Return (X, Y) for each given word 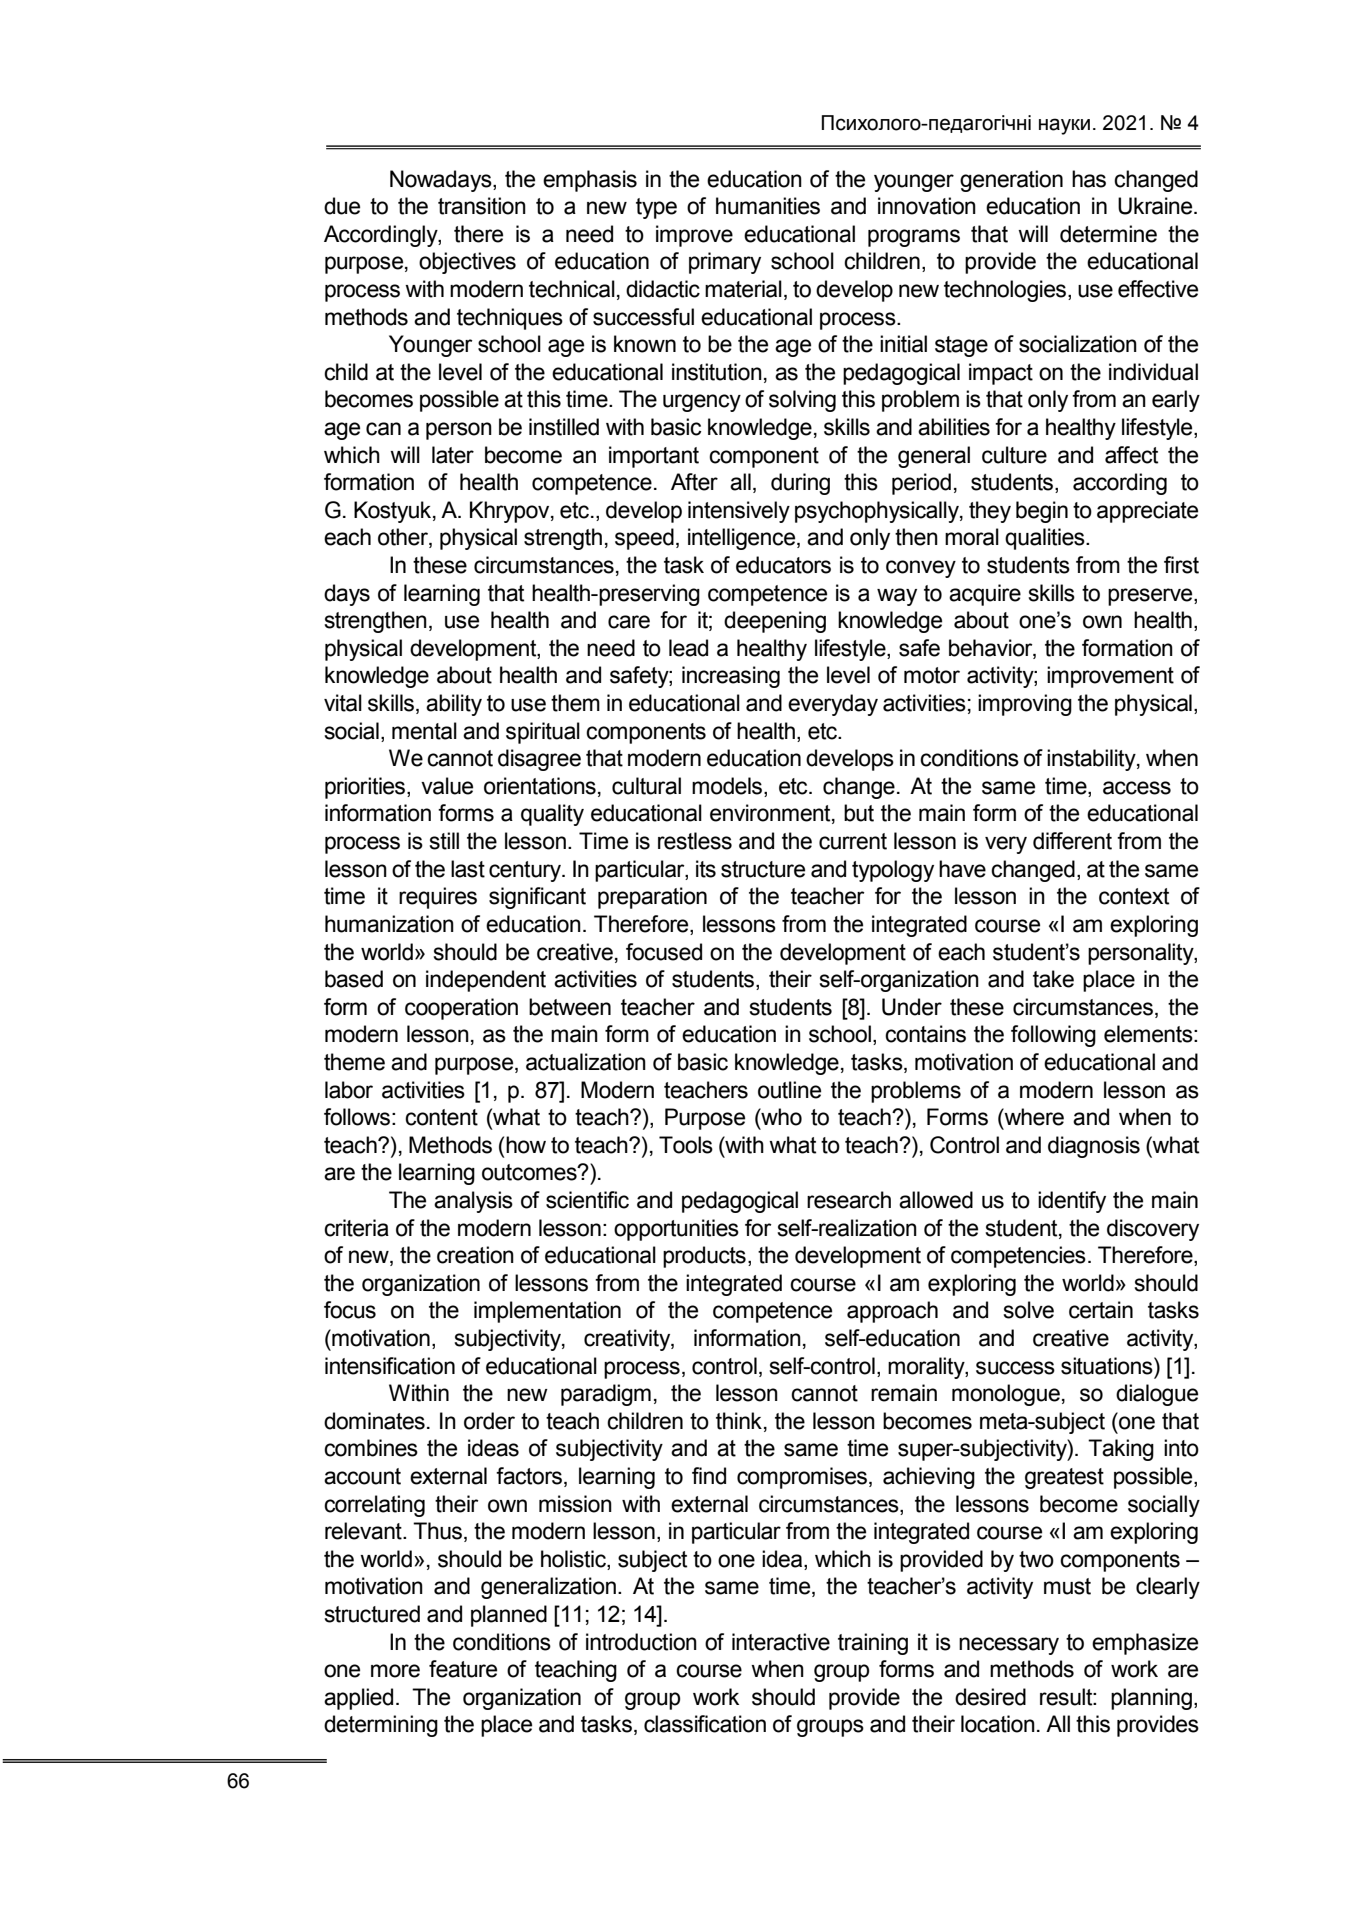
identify (1072, 1202)
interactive (781, 1642)
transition (482, 206)
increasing (731, 677)
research (849, 1200)
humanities (768, 206)
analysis (473, 1202)
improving (1025, 705)
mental (424, 731)
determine (1108, 234)
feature (463, 1669)
